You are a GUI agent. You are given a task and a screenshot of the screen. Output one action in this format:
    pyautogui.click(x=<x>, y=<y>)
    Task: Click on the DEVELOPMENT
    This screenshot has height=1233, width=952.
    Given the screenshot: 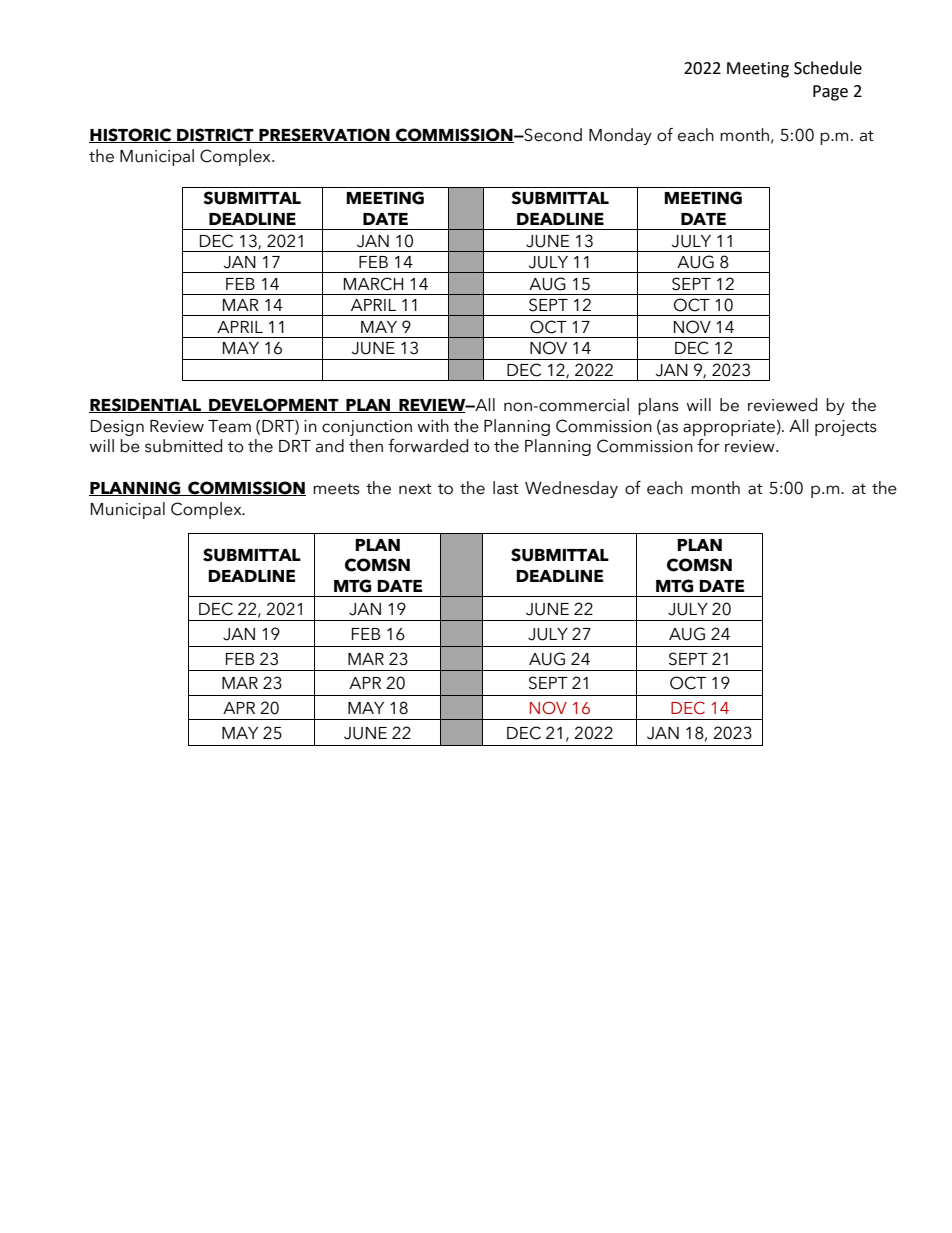 What is the action you would take?
    pyautogui.click(x=274, y=405)
